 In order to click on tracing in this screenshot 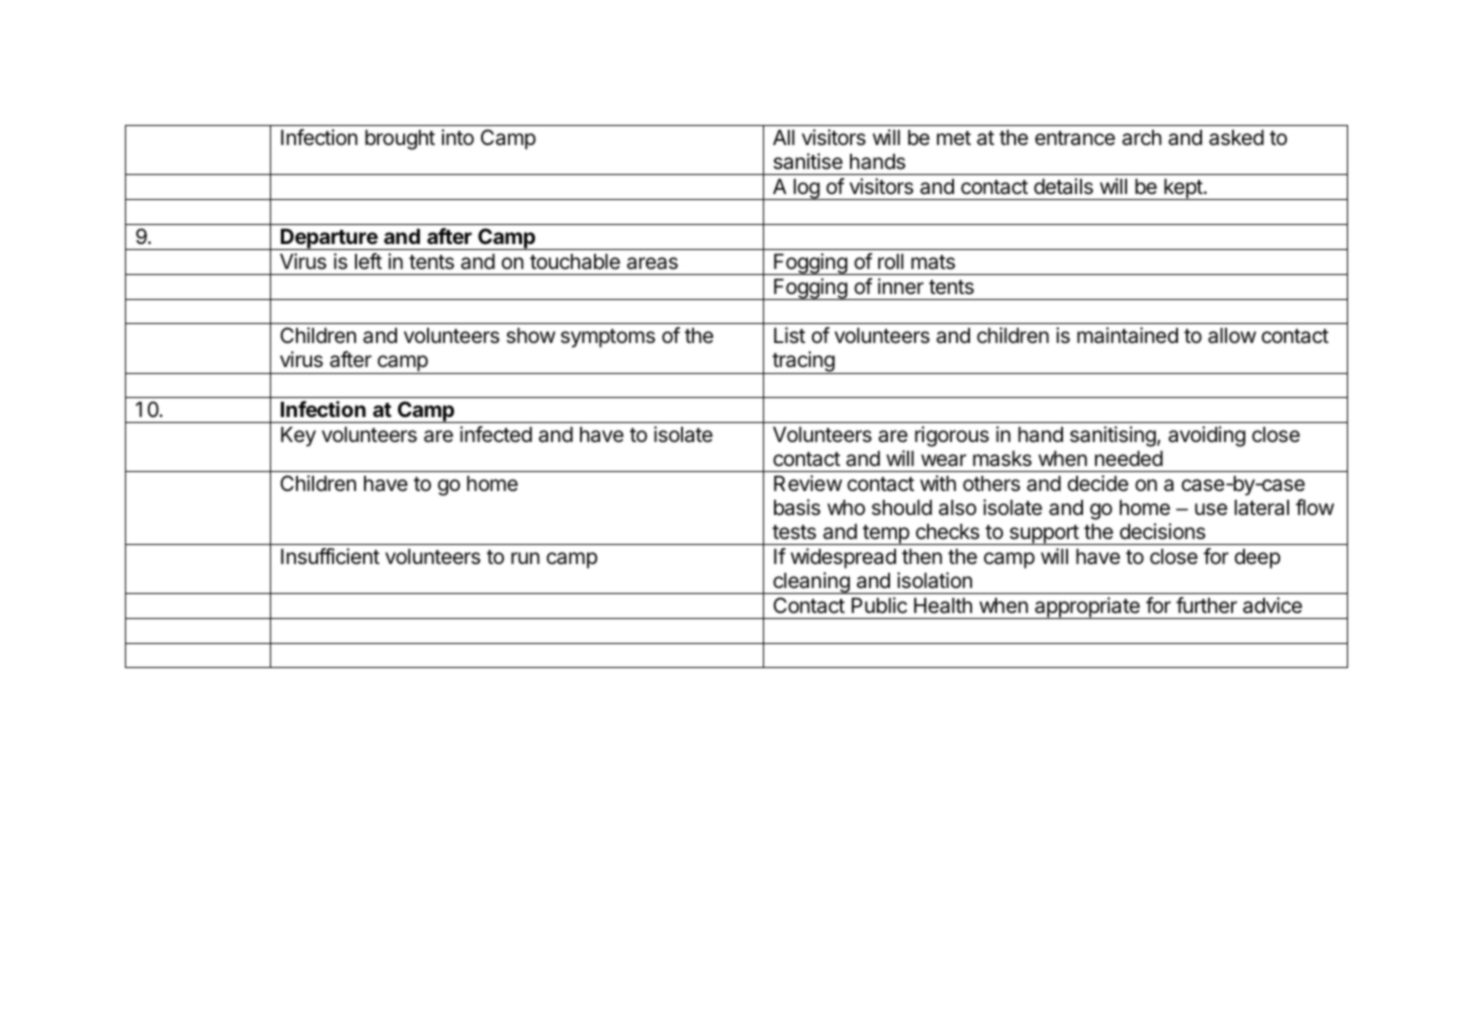, I will do `click(803, 362)`.
